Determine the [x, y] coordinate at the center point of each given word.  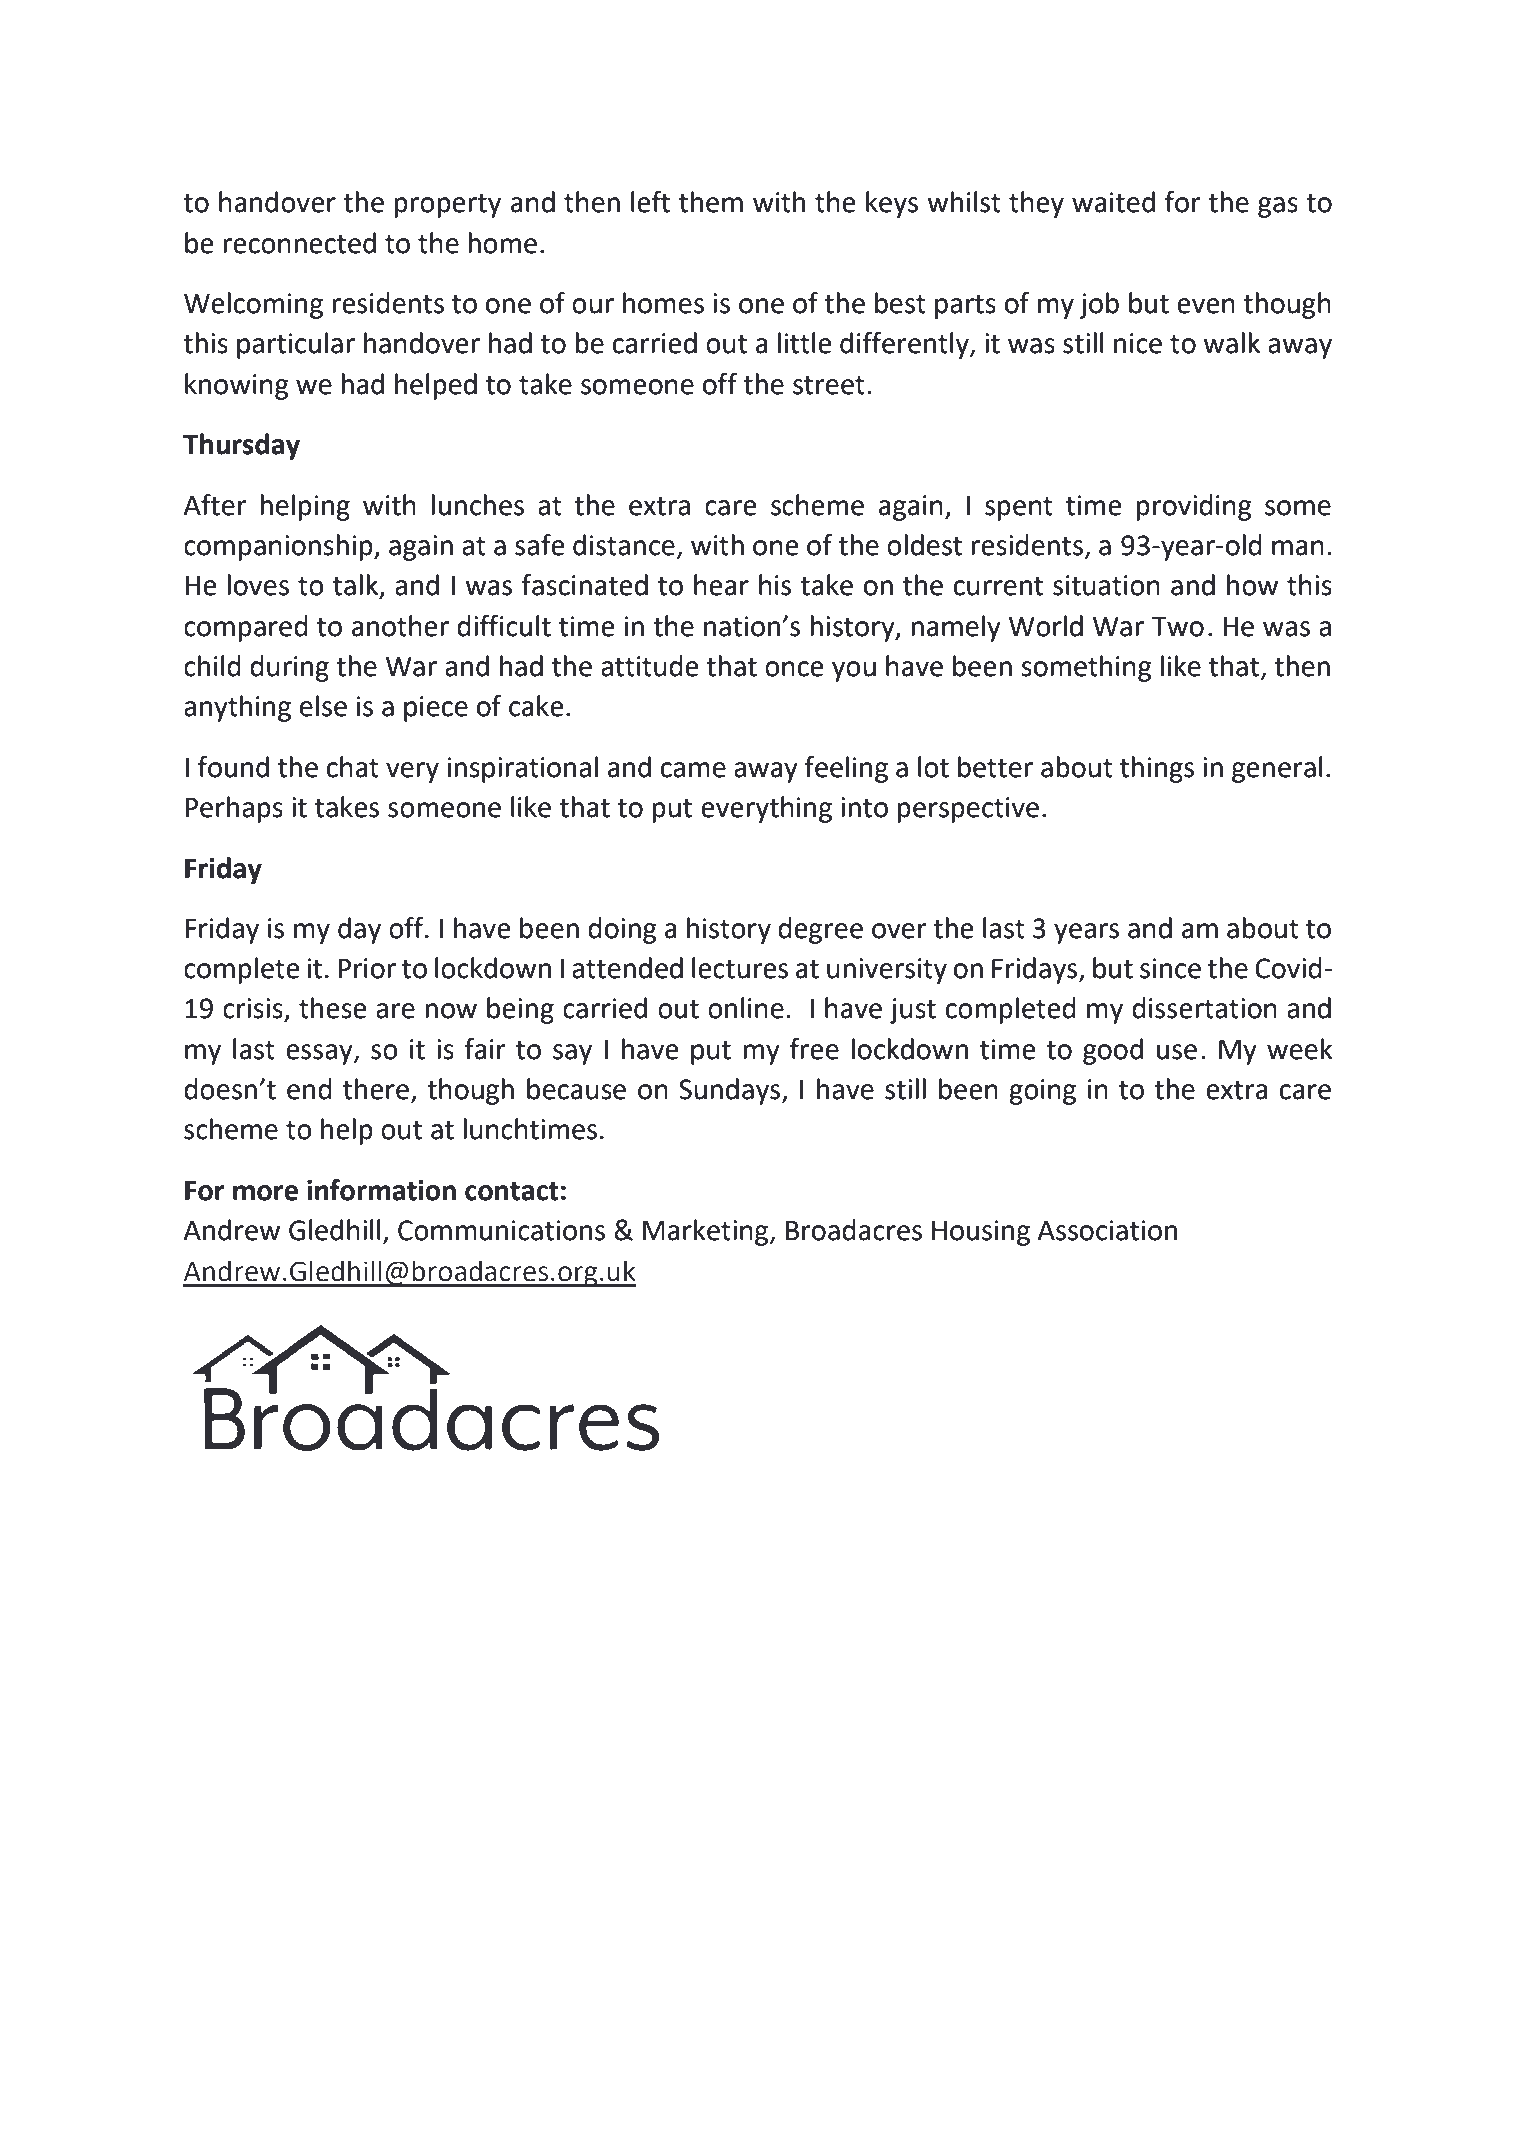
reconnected [300, 243]
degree [820, 930]
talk [357, 586]
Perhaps [234, 809]
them [711, 202]
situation [1106, 585]
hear [721, 585]
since [1170, 968]
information [381, 1190]
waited [1113, 202]
